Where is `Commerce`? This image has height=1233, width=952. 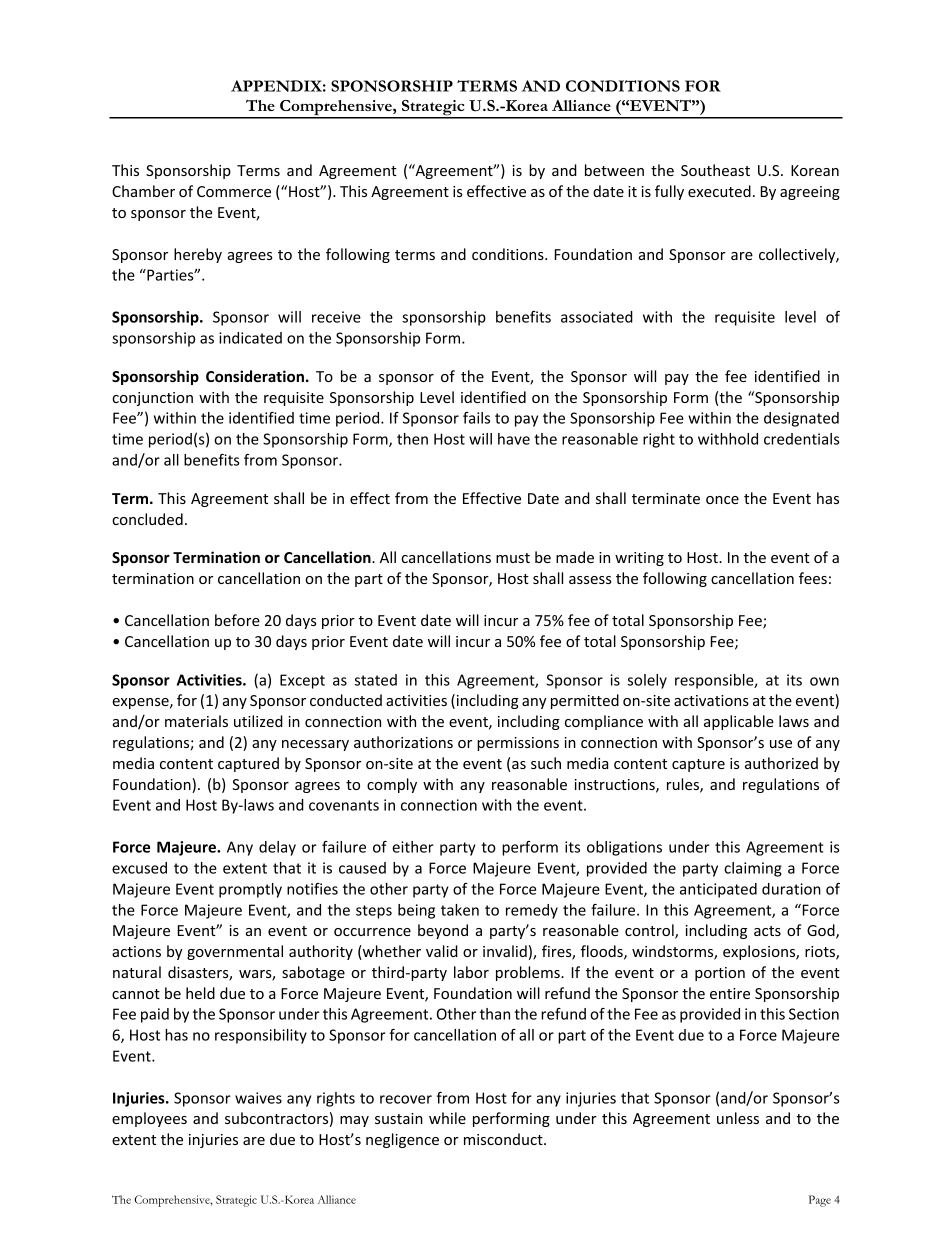 Commerce is located at coordinates (234, 191).
